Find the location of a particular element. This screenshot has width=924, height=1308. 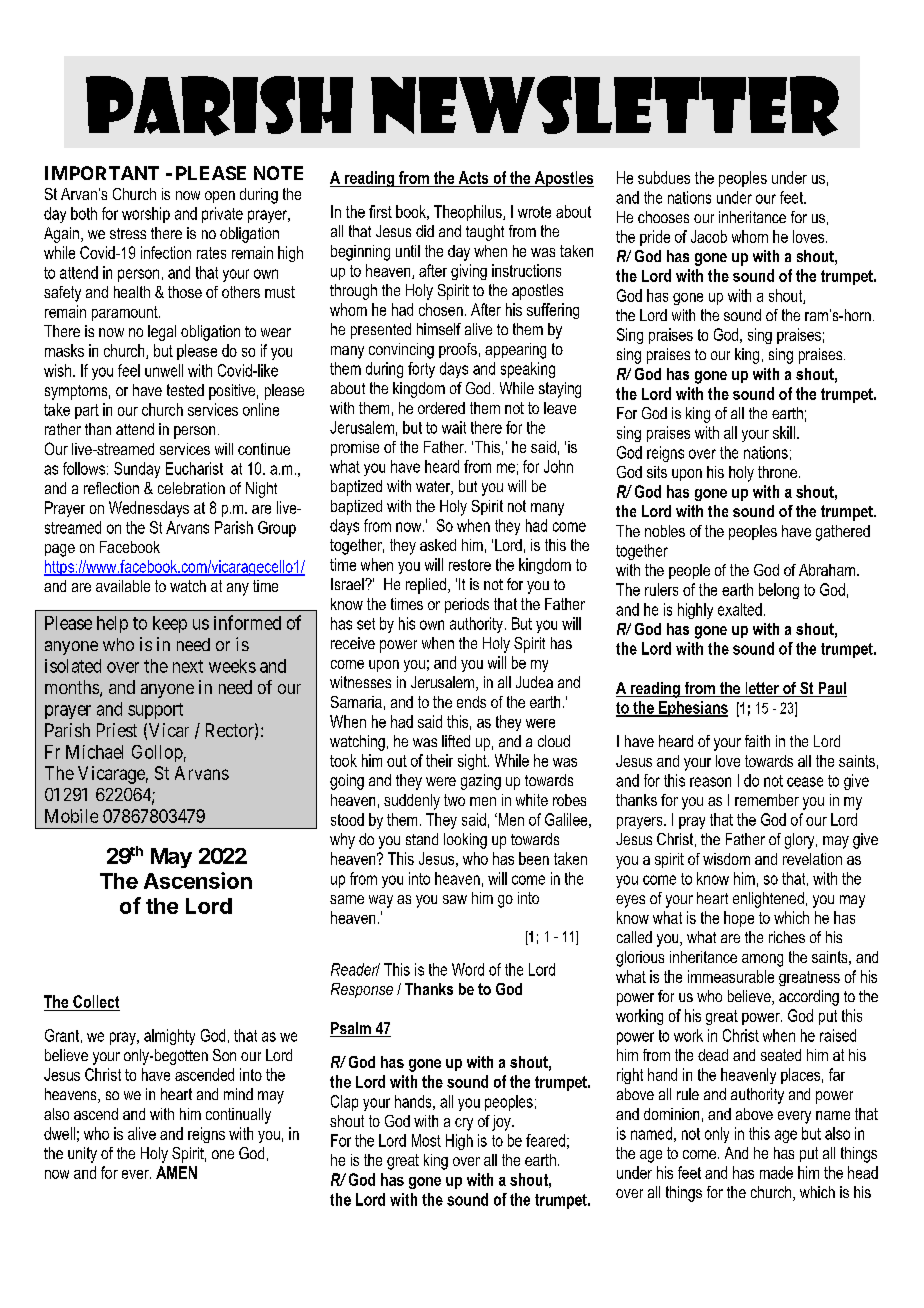

worship is located at coordinates (146, 215).
